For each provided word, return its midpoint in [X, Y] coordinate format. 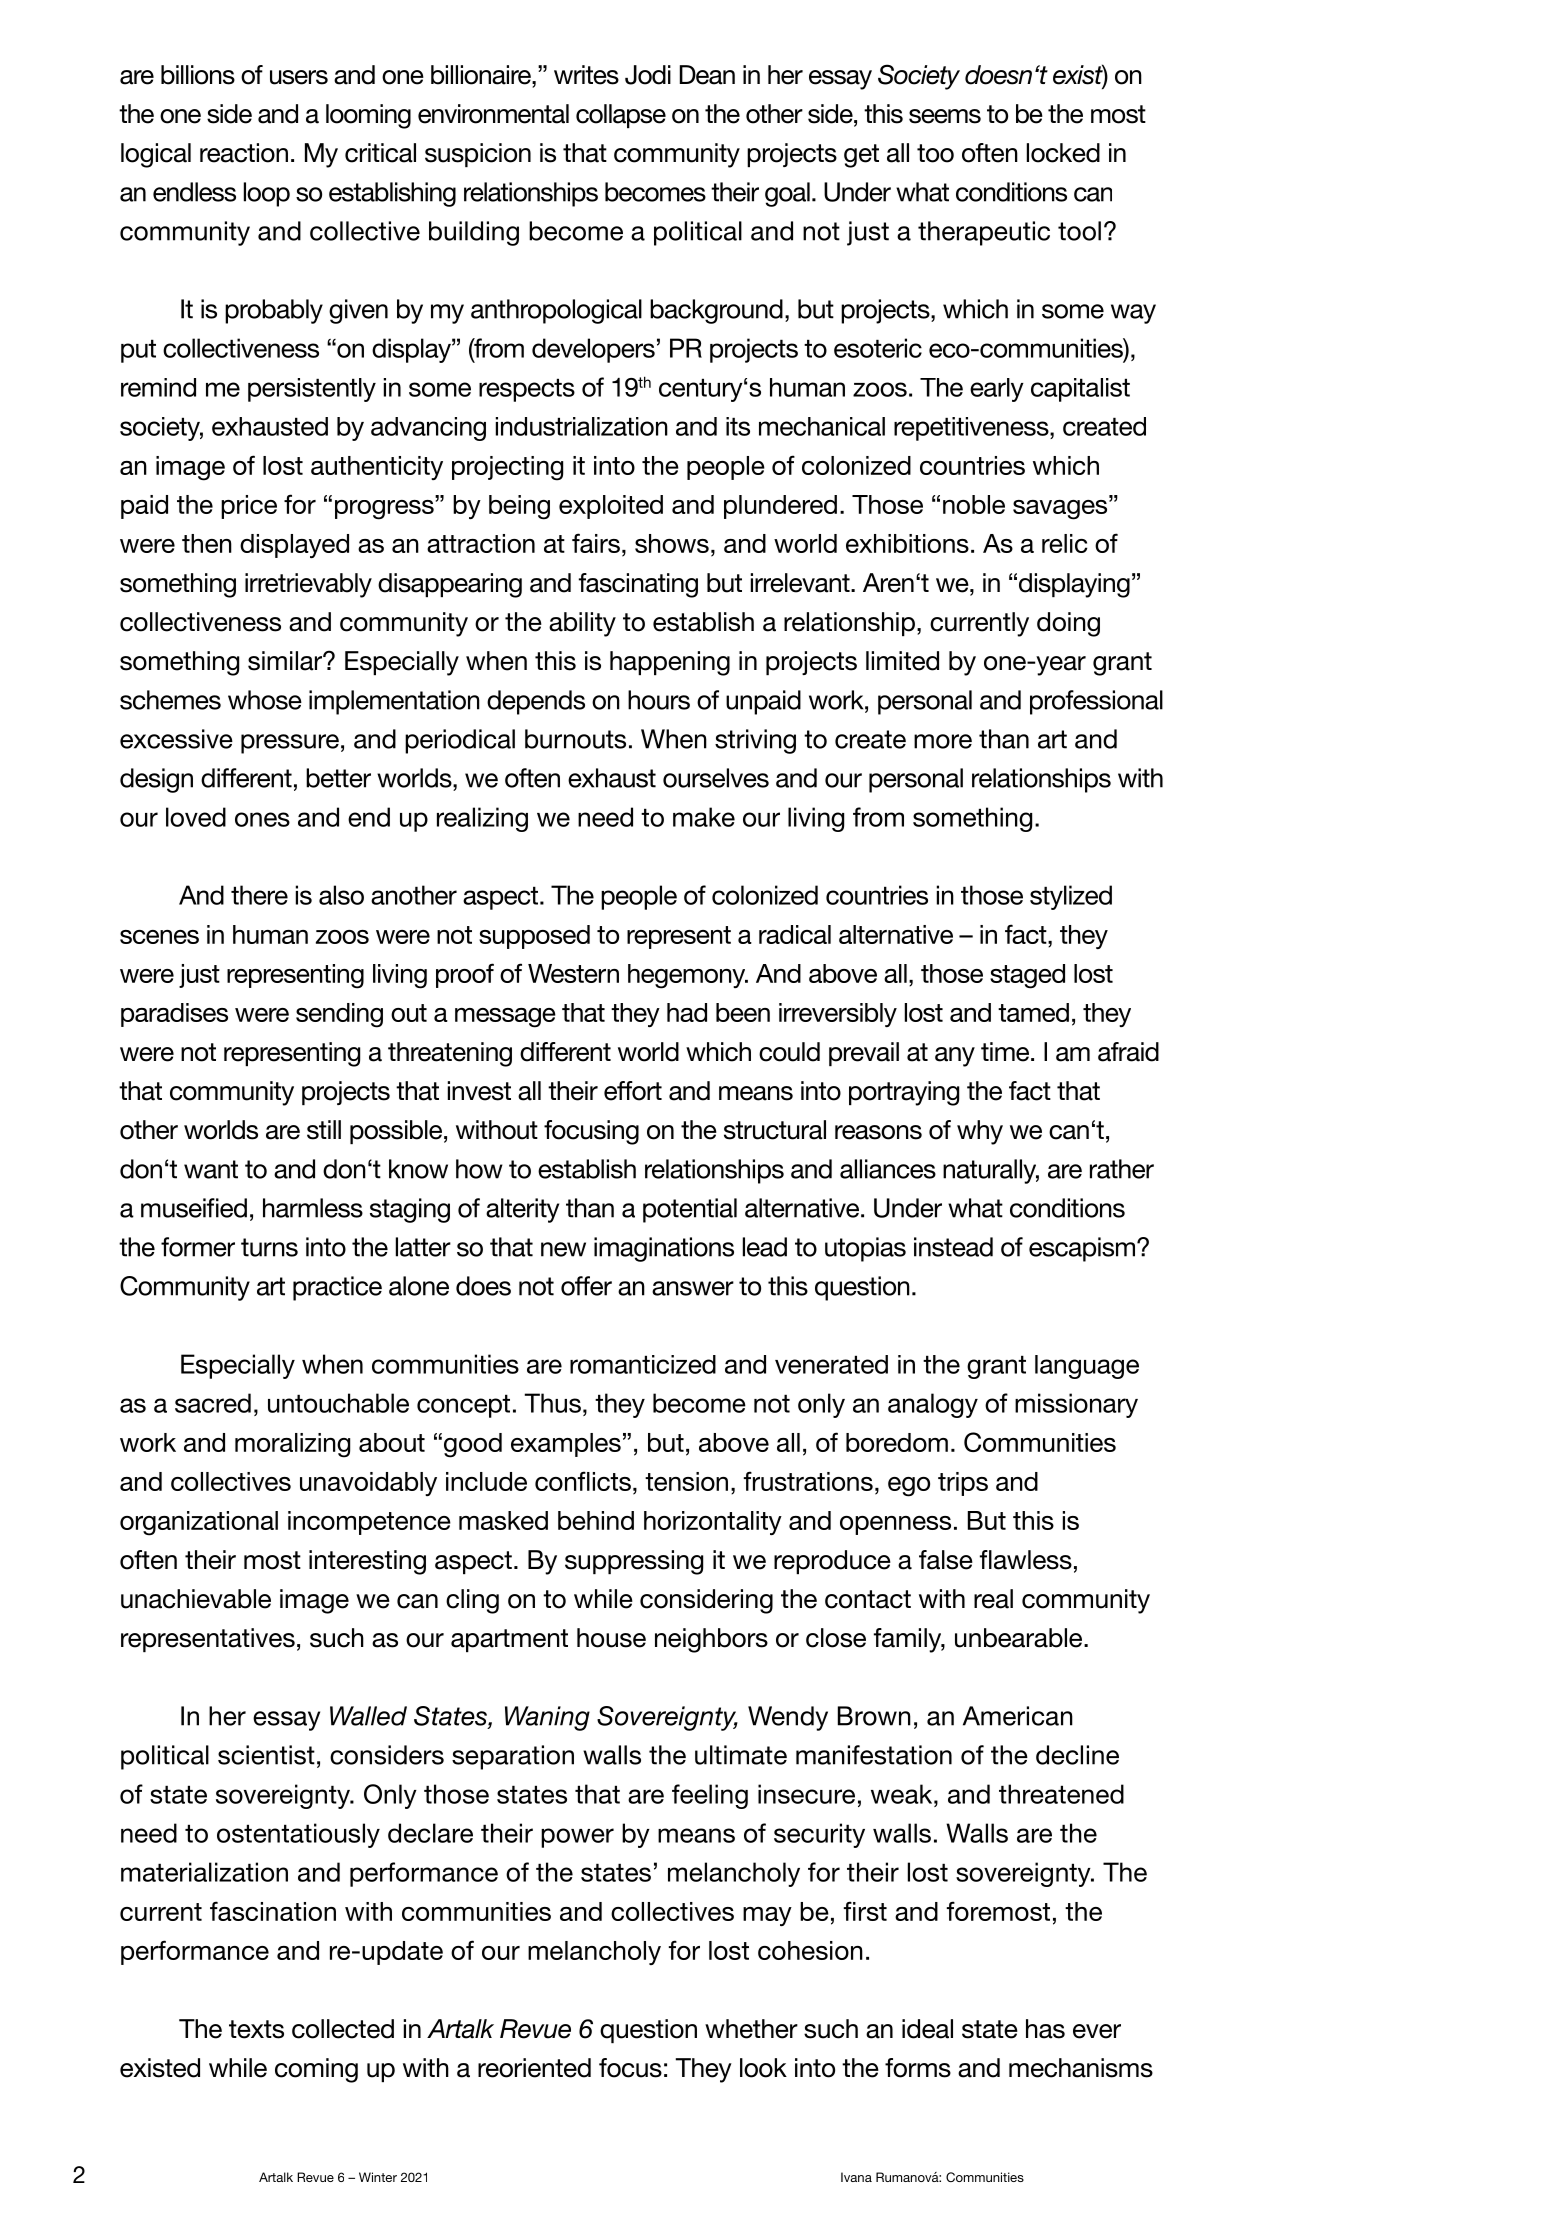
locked [1063, 153]
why [980, 1132]
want [211, 1169]
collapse [621, 116]
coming [316, 2070]
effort [633, 1091]
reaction [244, 153]
